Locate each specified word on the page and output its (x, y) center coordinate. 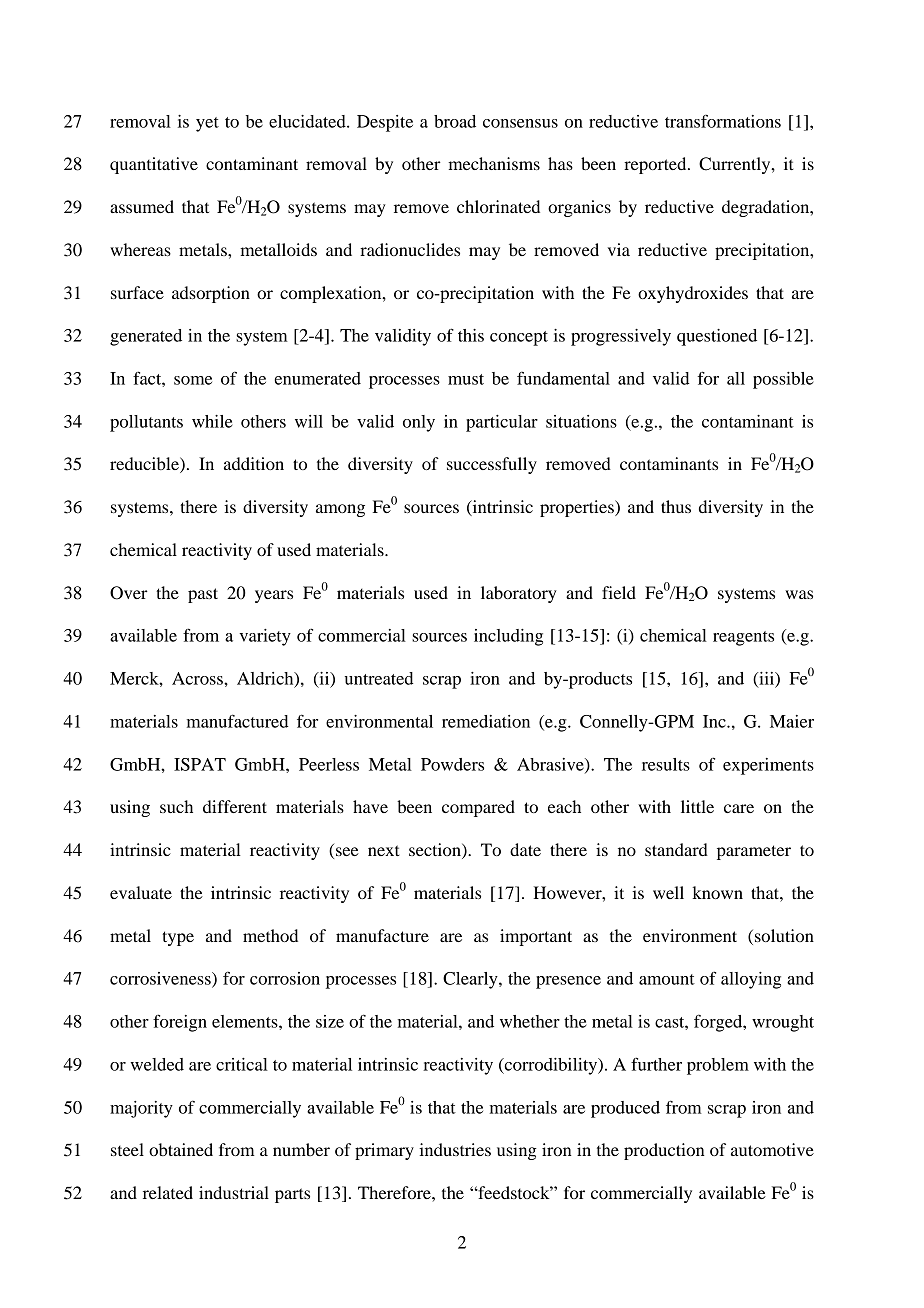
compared (478, 808)
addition (254, 463)
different (235, 806)
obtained (181, 1149)
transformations (723, 121)
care (739, 808)
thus (676, 506)
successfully (492, 465)
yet (207, 124)
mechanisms (494, 163)
